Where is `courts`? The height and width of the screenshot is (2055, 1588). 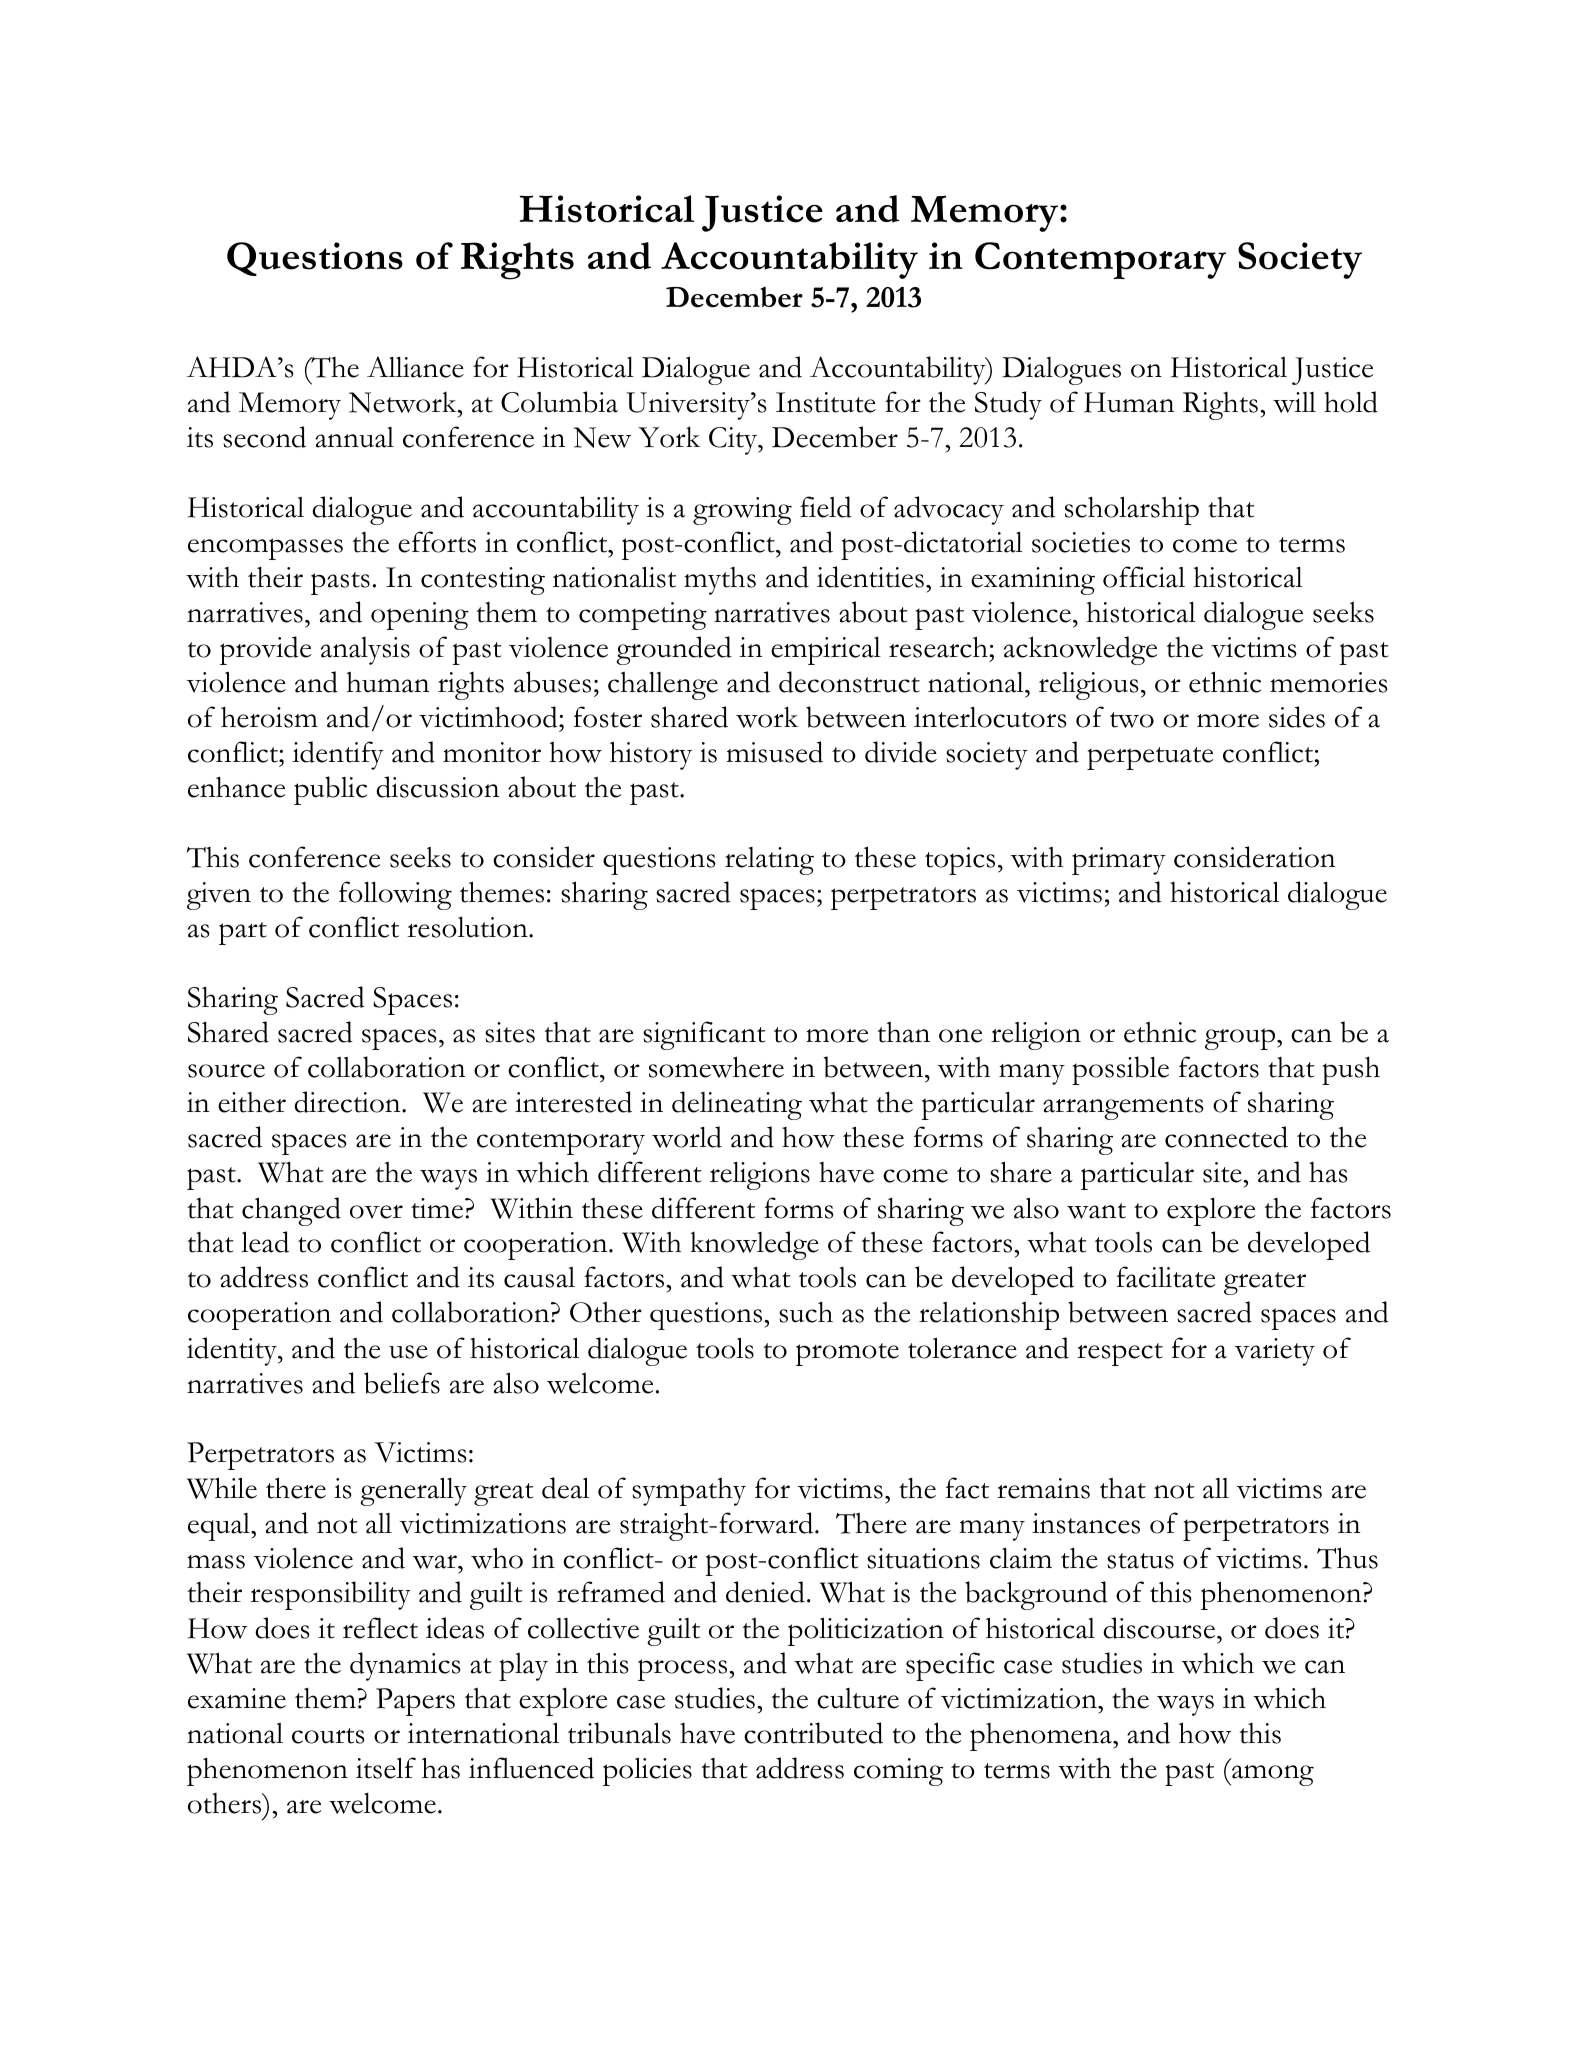
courts is located at coordinates (328, 1736).
